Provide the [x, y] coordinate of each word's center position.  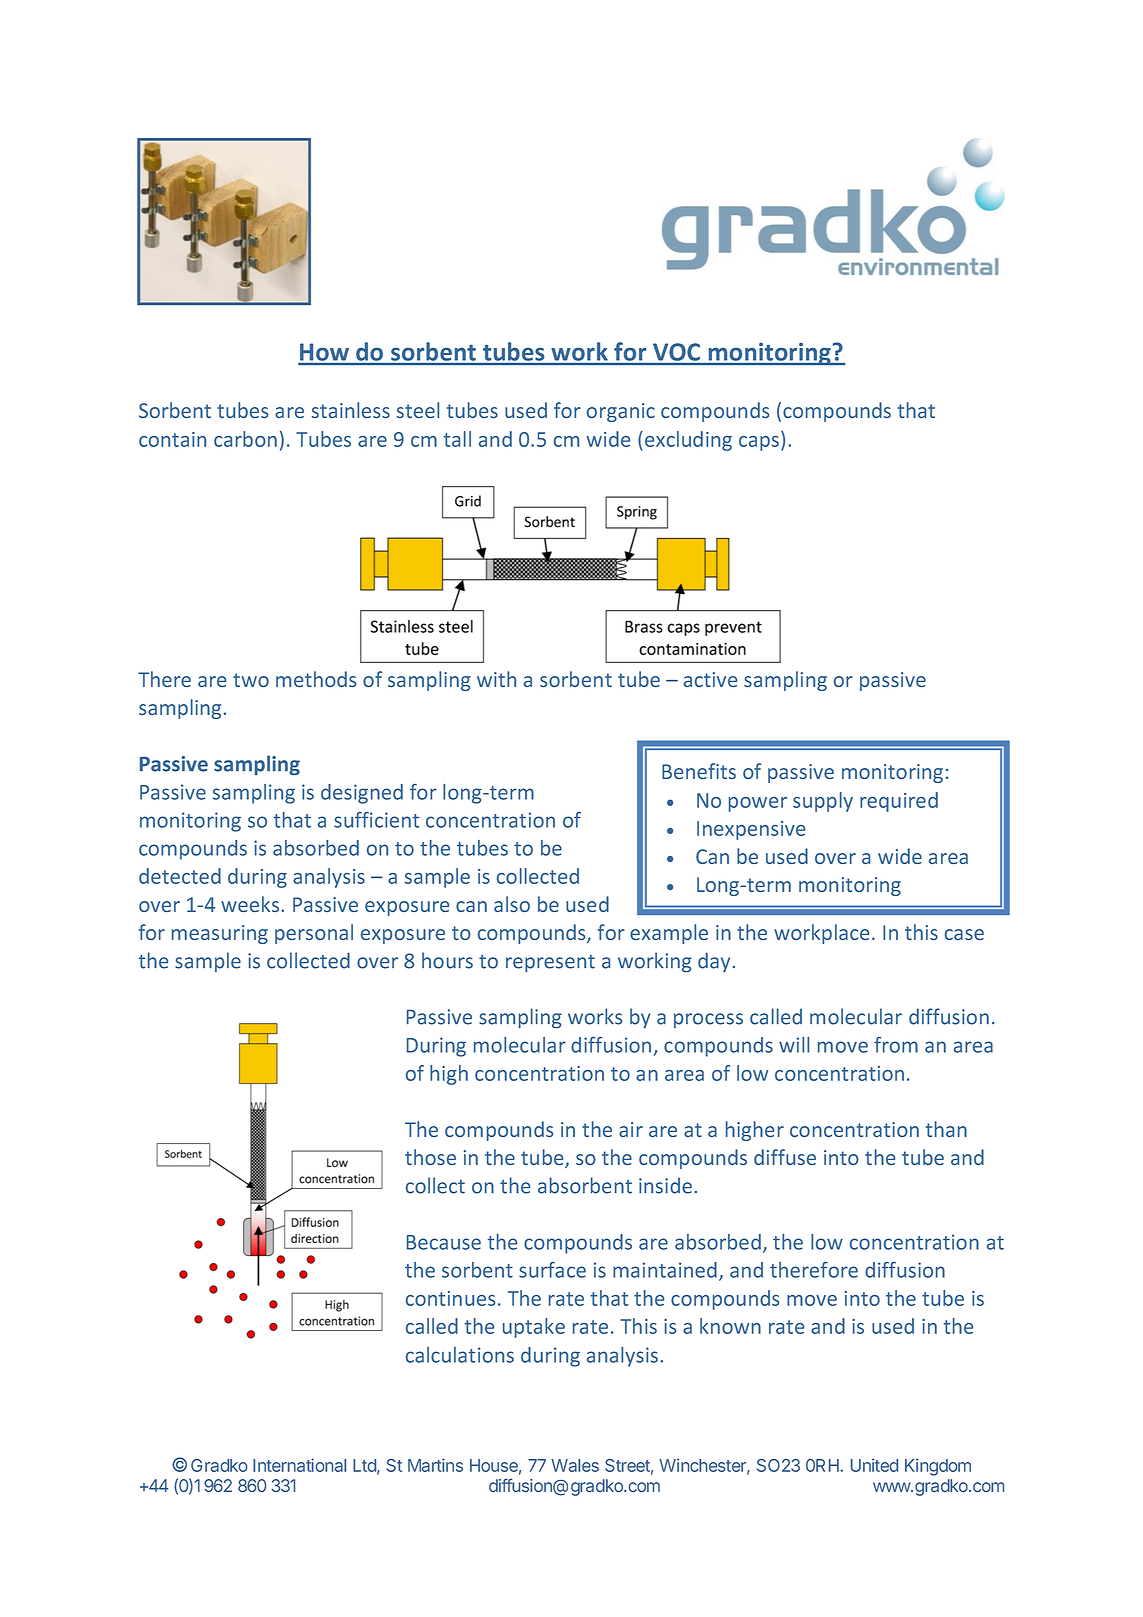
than [946, 1129]
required [899, 802]
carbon [245, 439]
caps [759, 443]
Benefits [699, 771]
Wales [575, 1465]
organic [621, 412]
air [631, 1129]
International [299, 1465]
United [874, 1465]
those [430, 1157]
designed [362, 794]
